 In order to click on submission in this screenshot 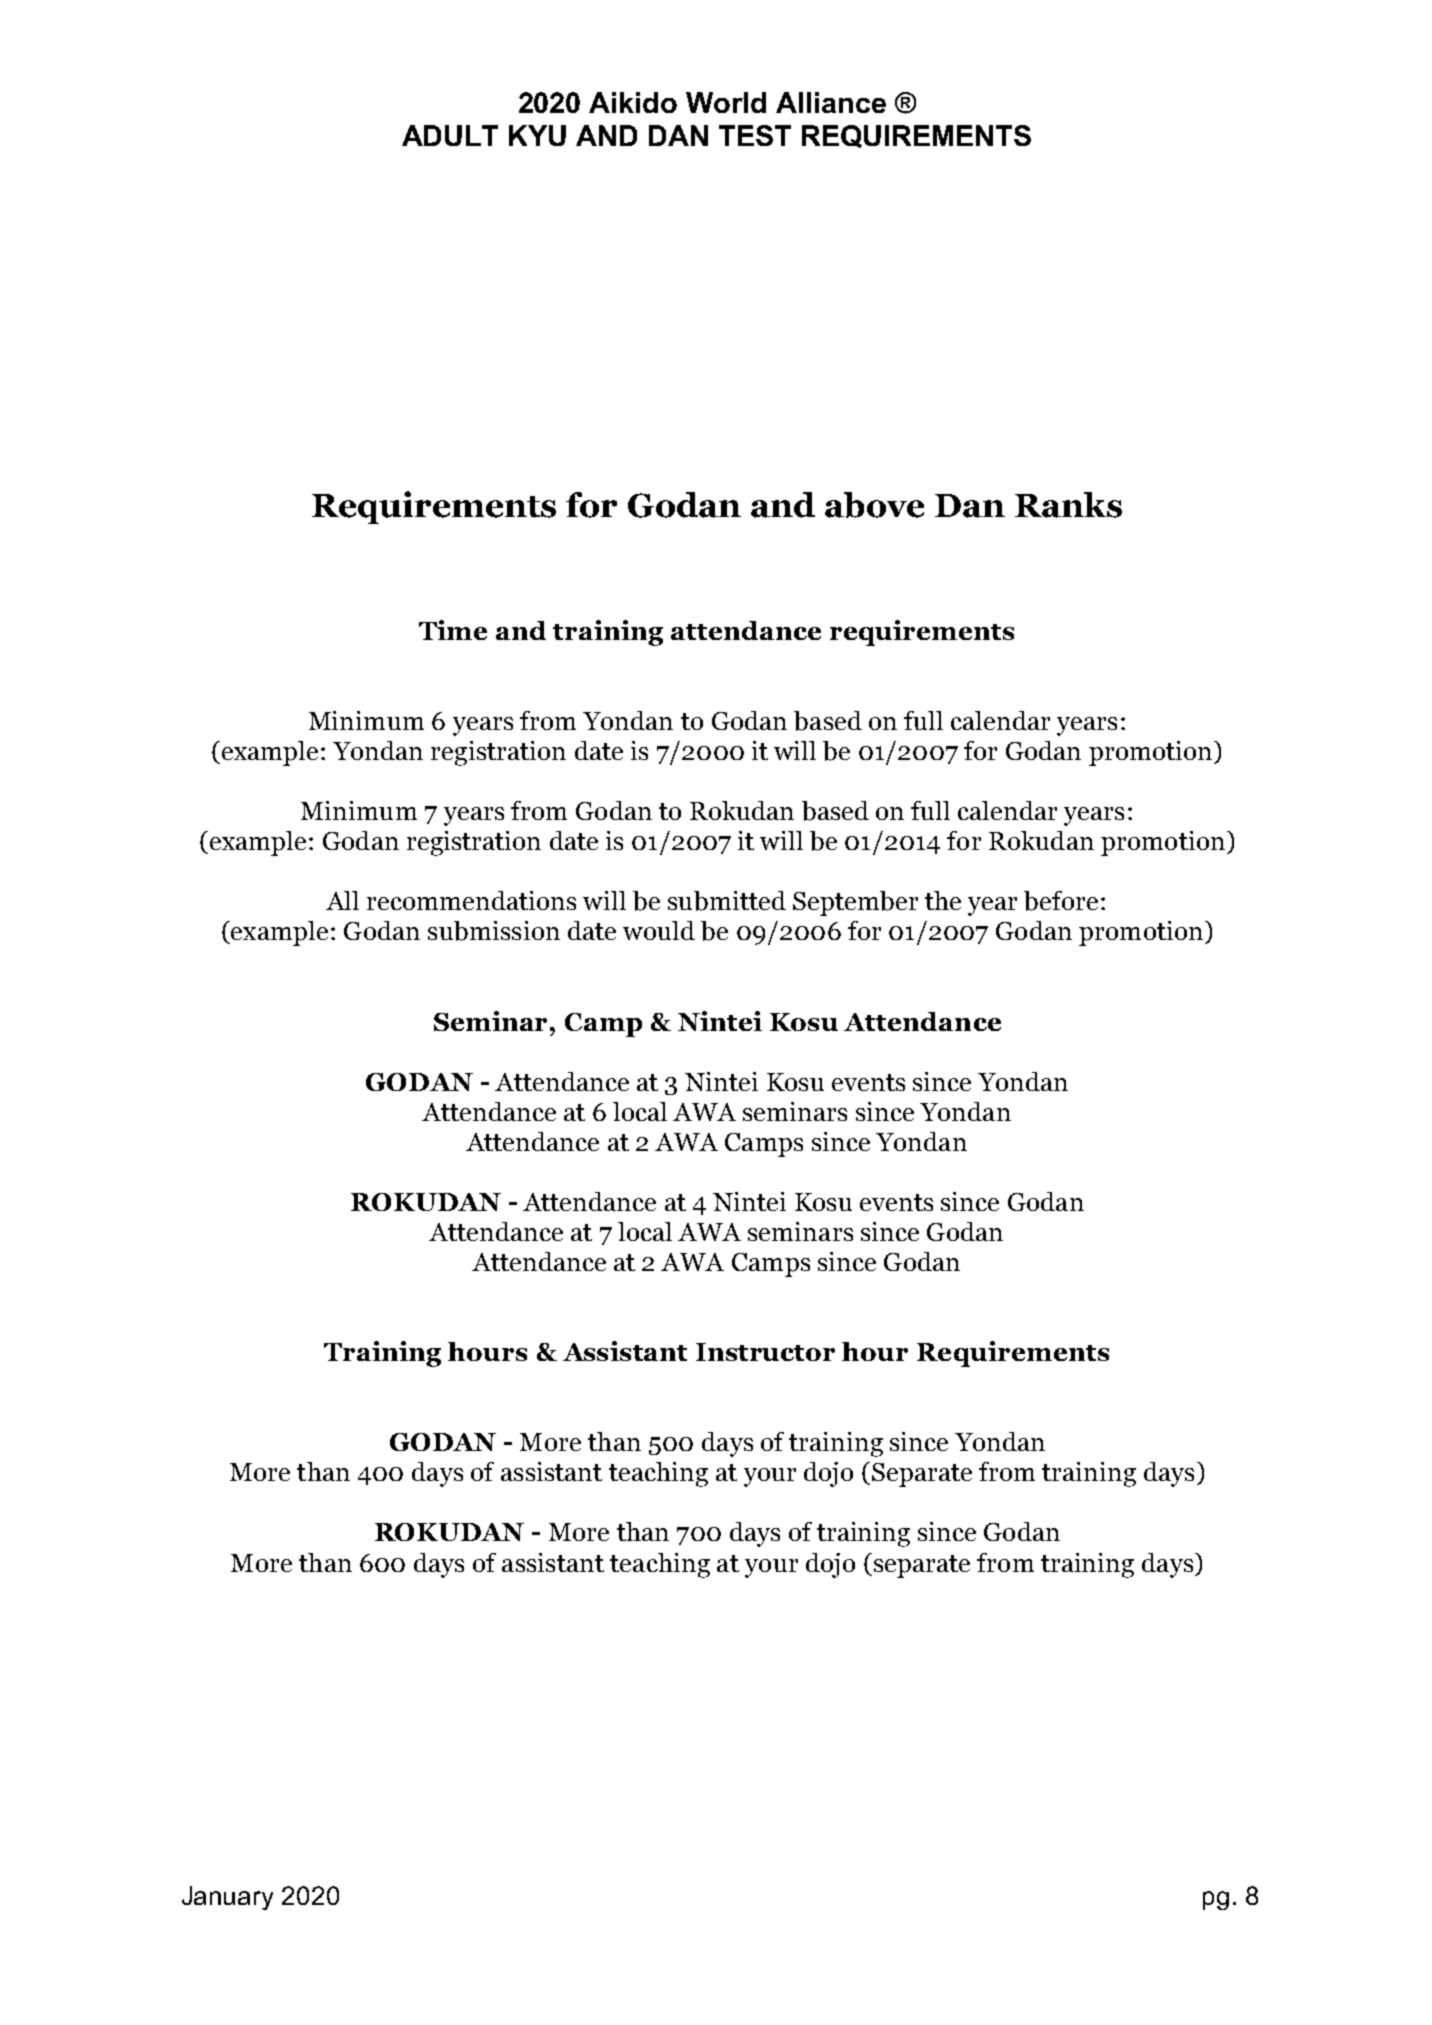, I will do `click(494, 931)`.
